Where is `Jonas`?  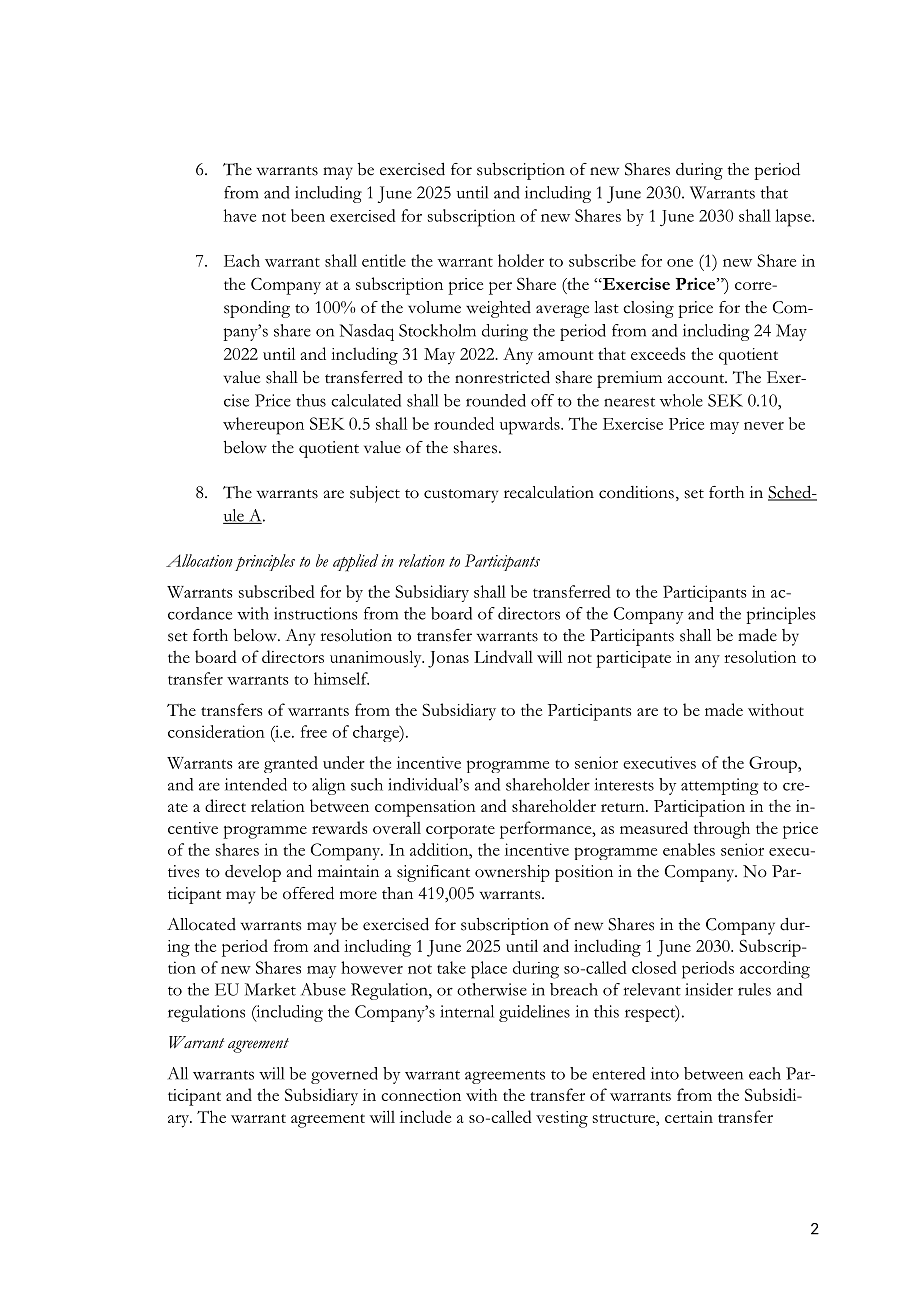
Jonas is located at coordinates (448, 659).
